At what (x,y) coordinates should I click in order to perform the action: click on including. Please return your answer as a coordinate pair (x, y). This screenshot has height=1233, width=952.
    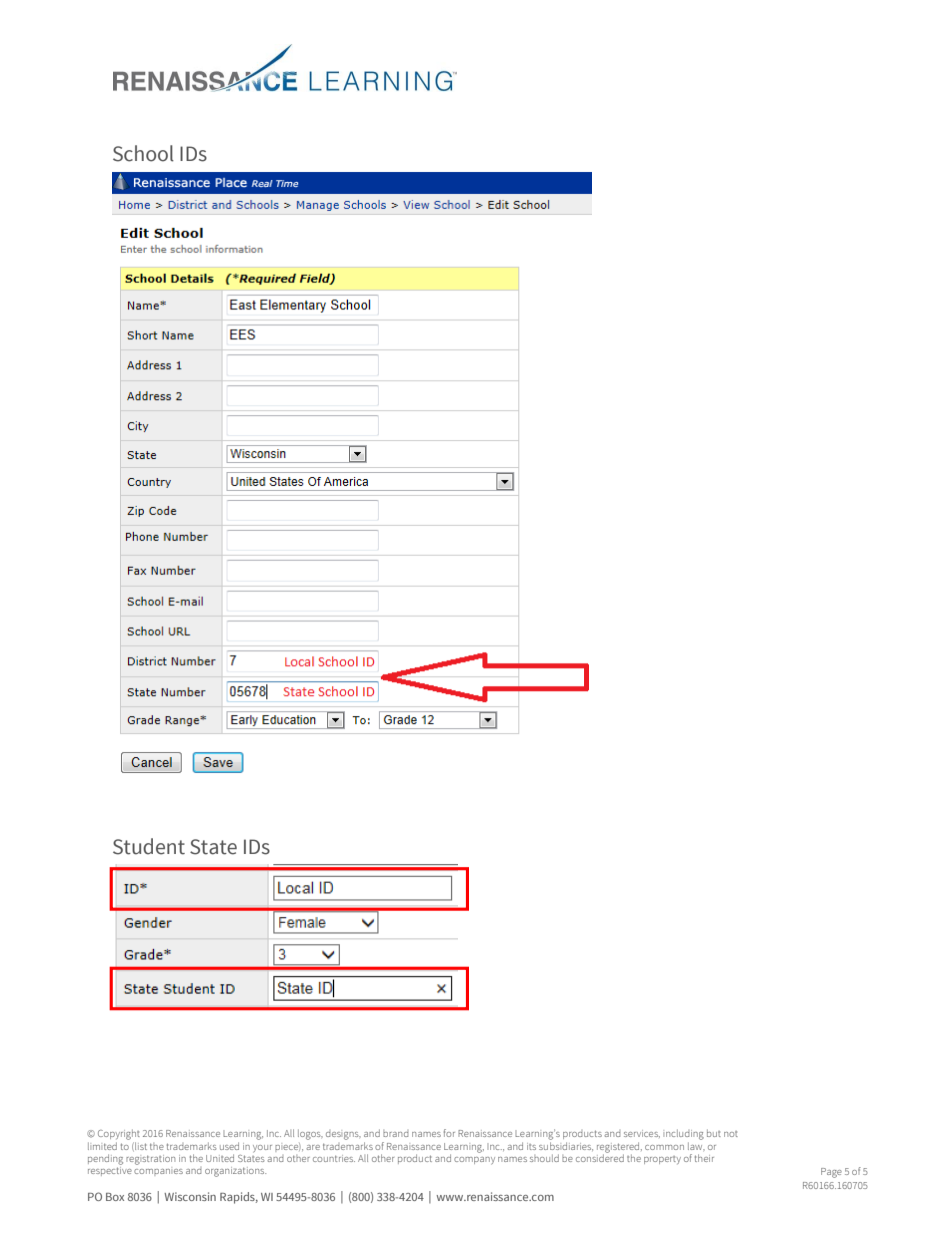
    Looking at the image, I should click on (683, 1134).
